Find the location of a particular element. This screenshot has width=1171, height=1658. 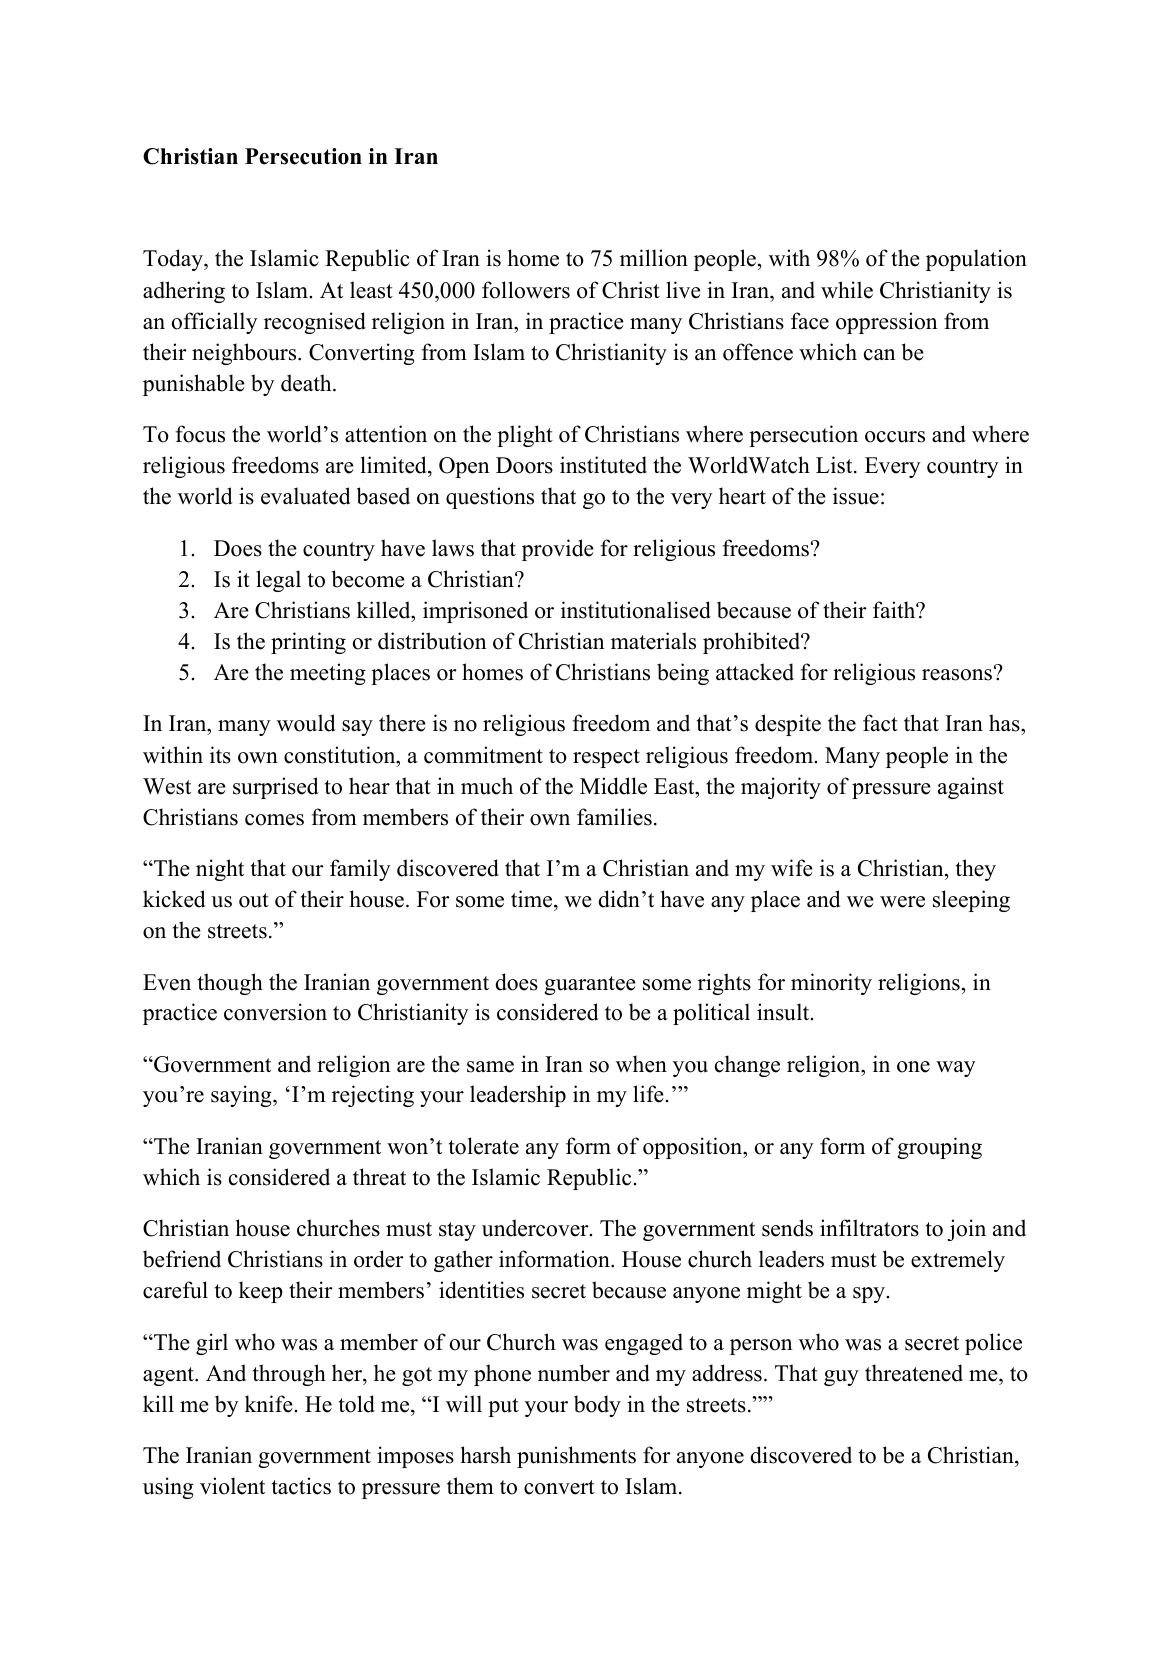

were is located at coordinates (902, 902).
